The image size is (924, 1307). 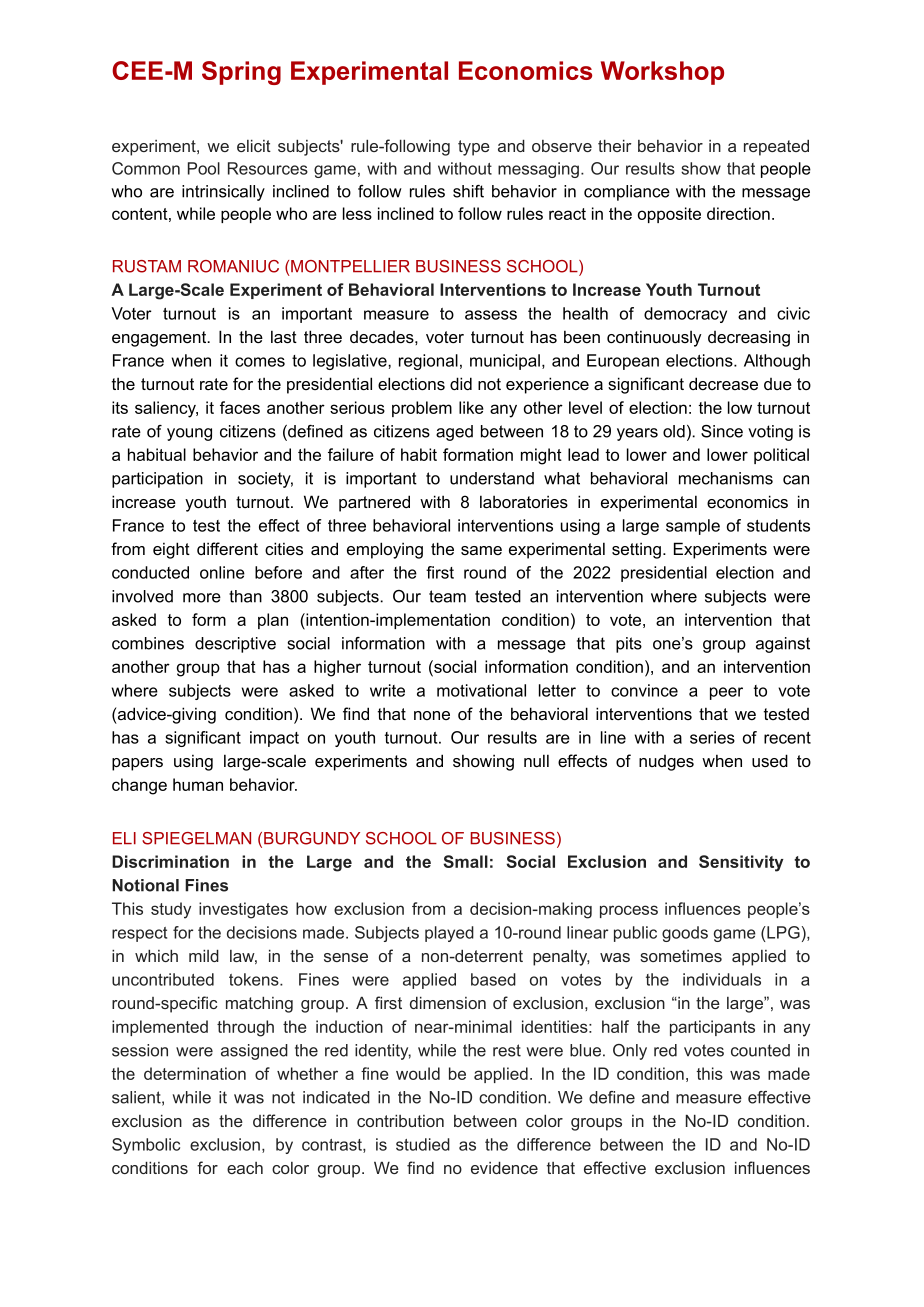 I want to click on young, so click(x=189, y=434).
